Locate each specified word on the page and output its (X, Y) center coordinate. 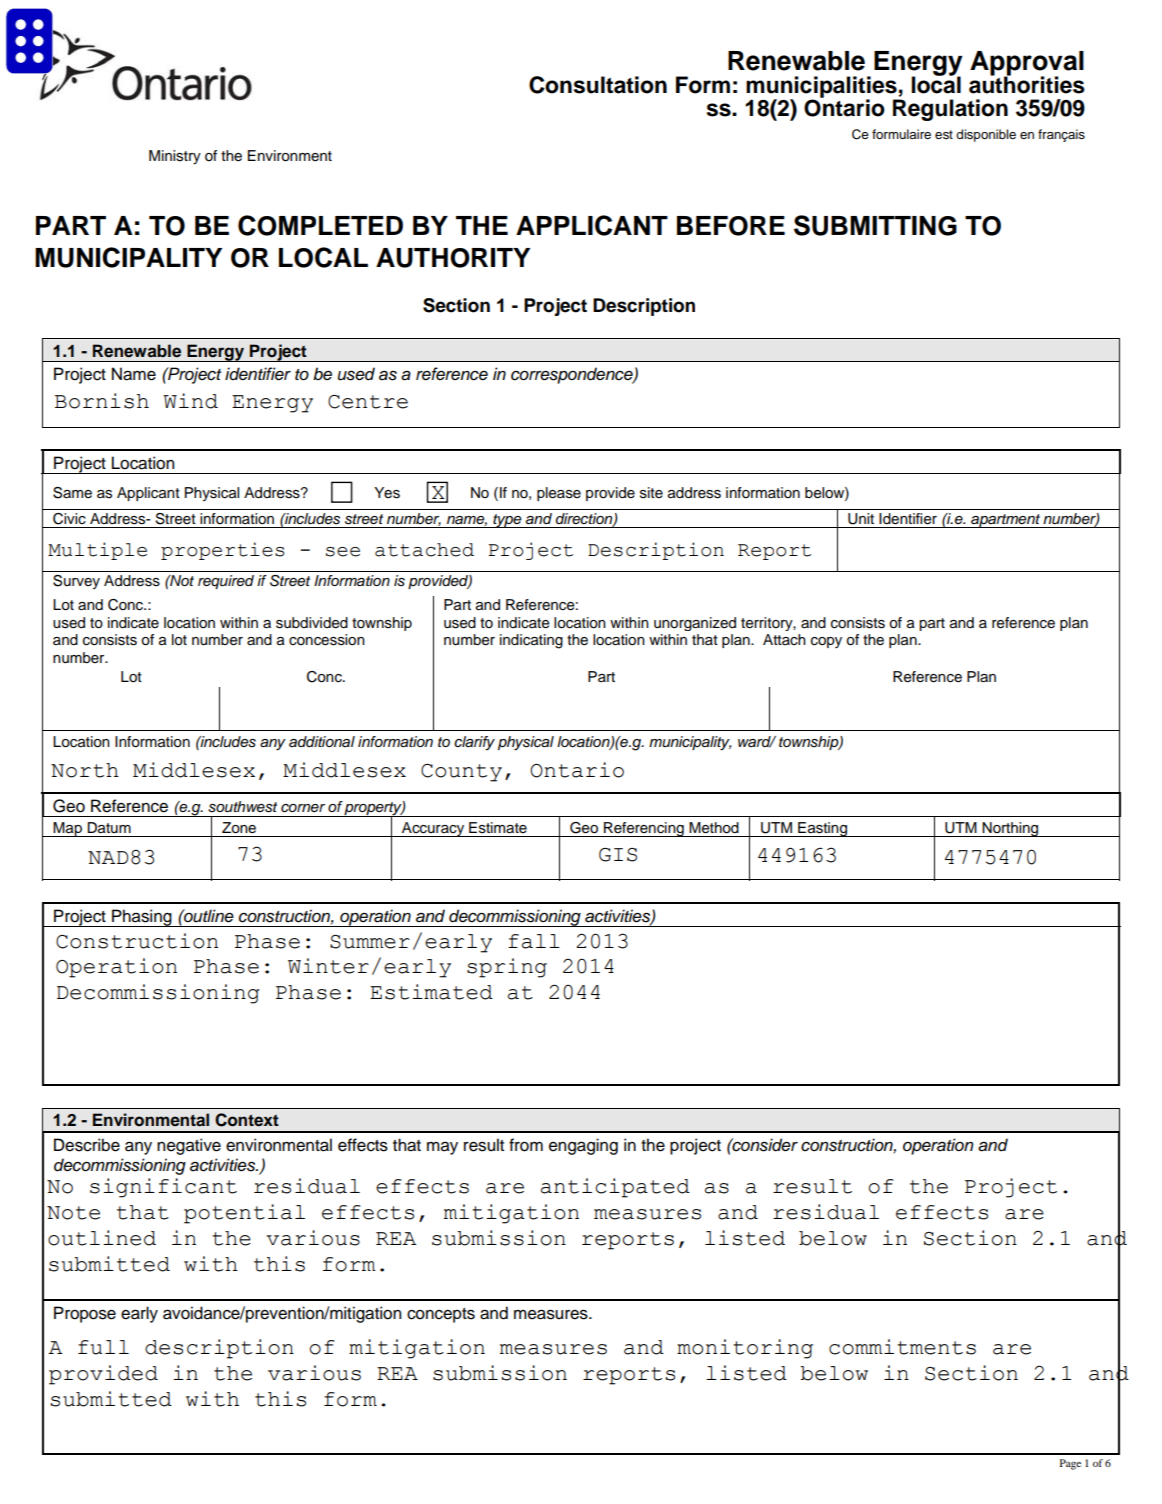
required (226, 582)
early (139, 1314)
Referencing (644, 829)
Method (714, 828)
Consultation (598, 85)
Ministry (175, 157)
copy (826, 643)
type (507, 521)
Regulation (950, 110)
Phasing (142, 918)
